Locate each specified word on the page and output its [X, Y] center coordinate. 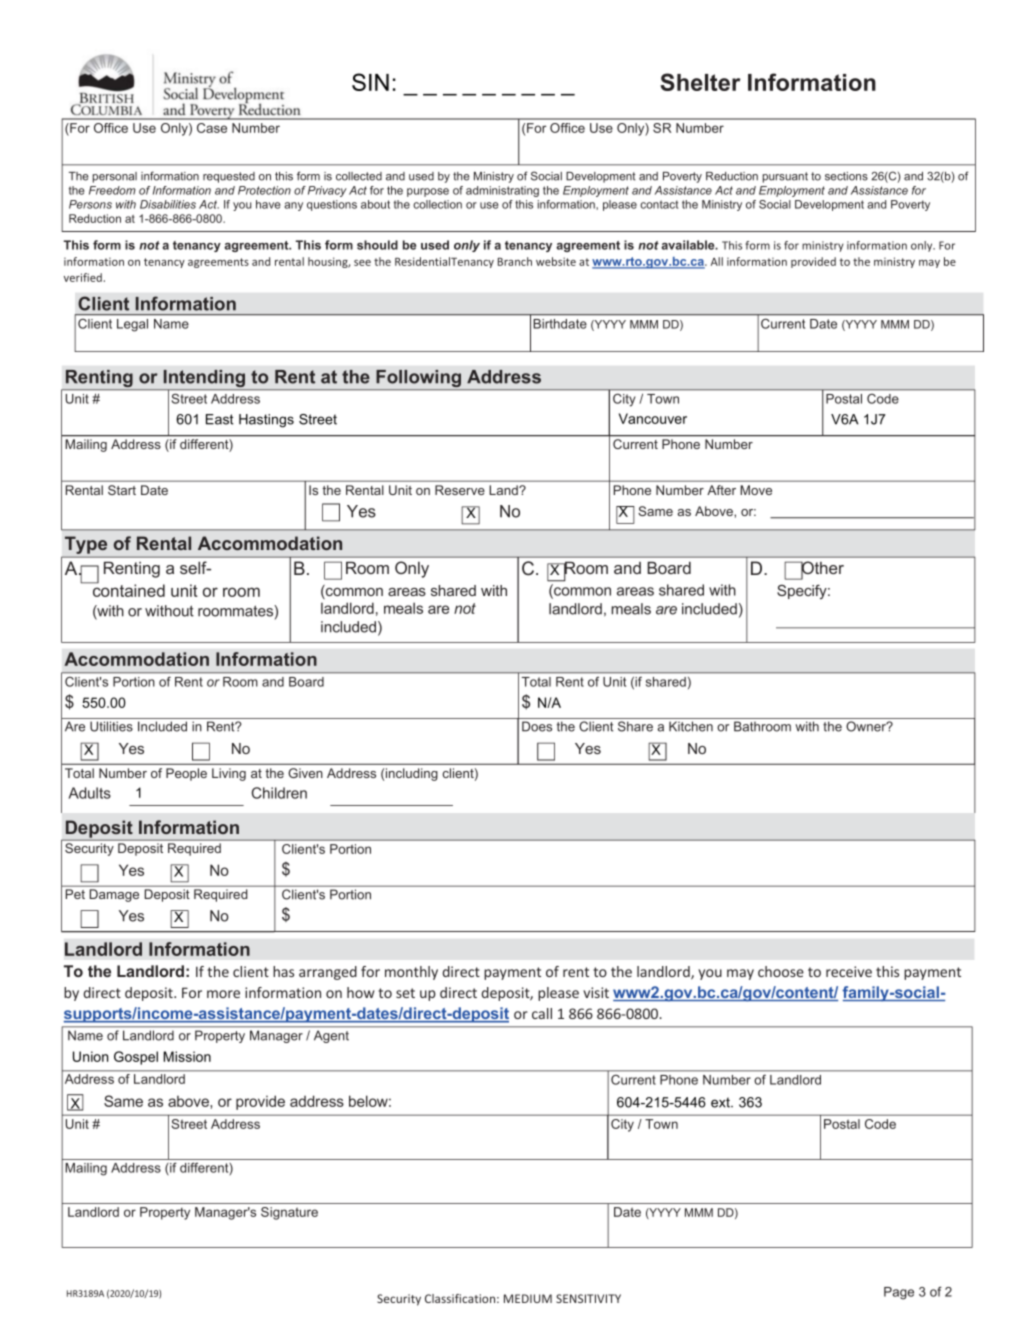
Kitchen [691, 726]
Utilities [111, 726]
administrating [502, 191]
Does [537, 726]
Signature [289, 1213]
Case [212, 128]
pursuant [785, 177]
